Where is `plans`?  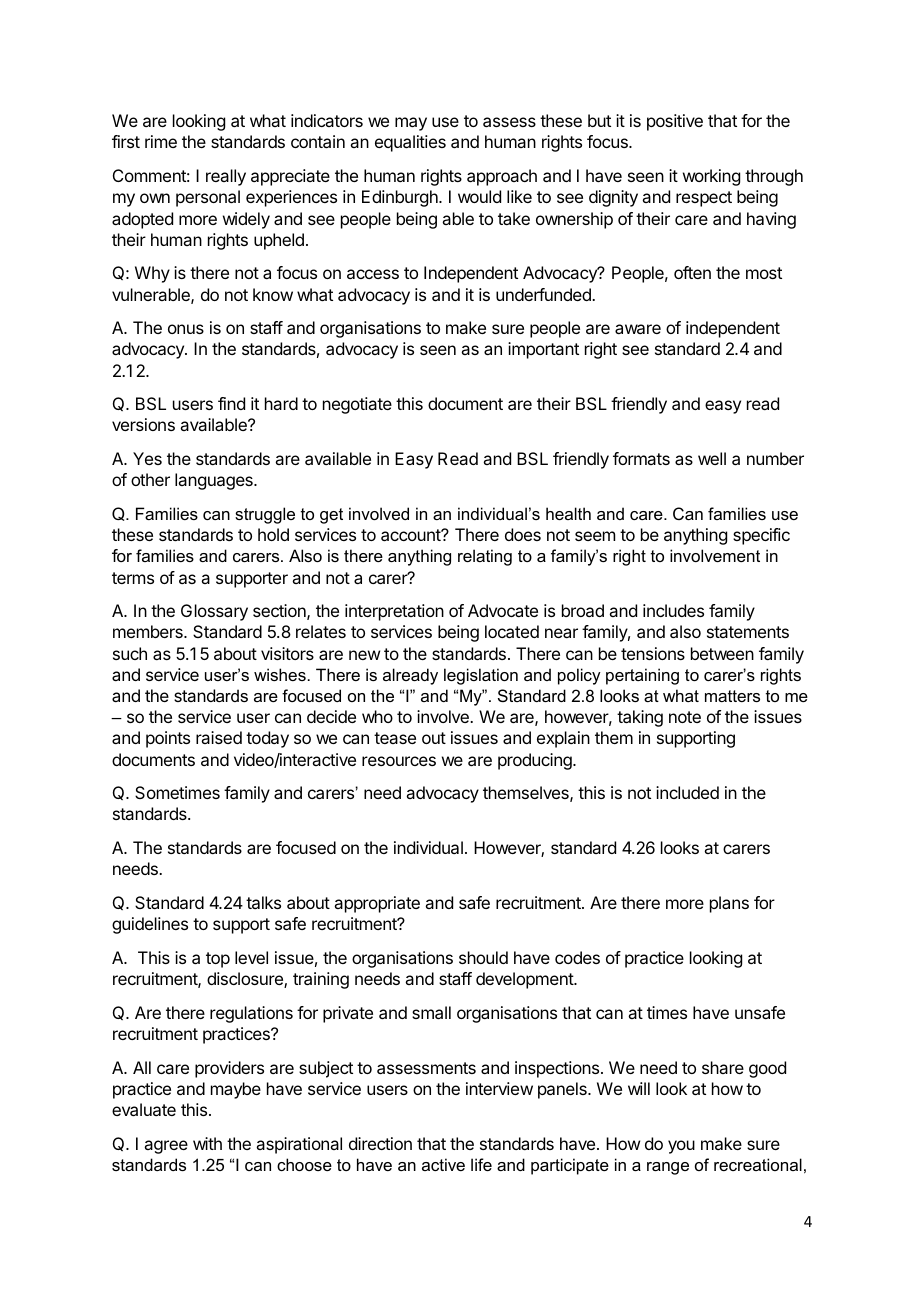
plans is located at coordinates (729, 904).
